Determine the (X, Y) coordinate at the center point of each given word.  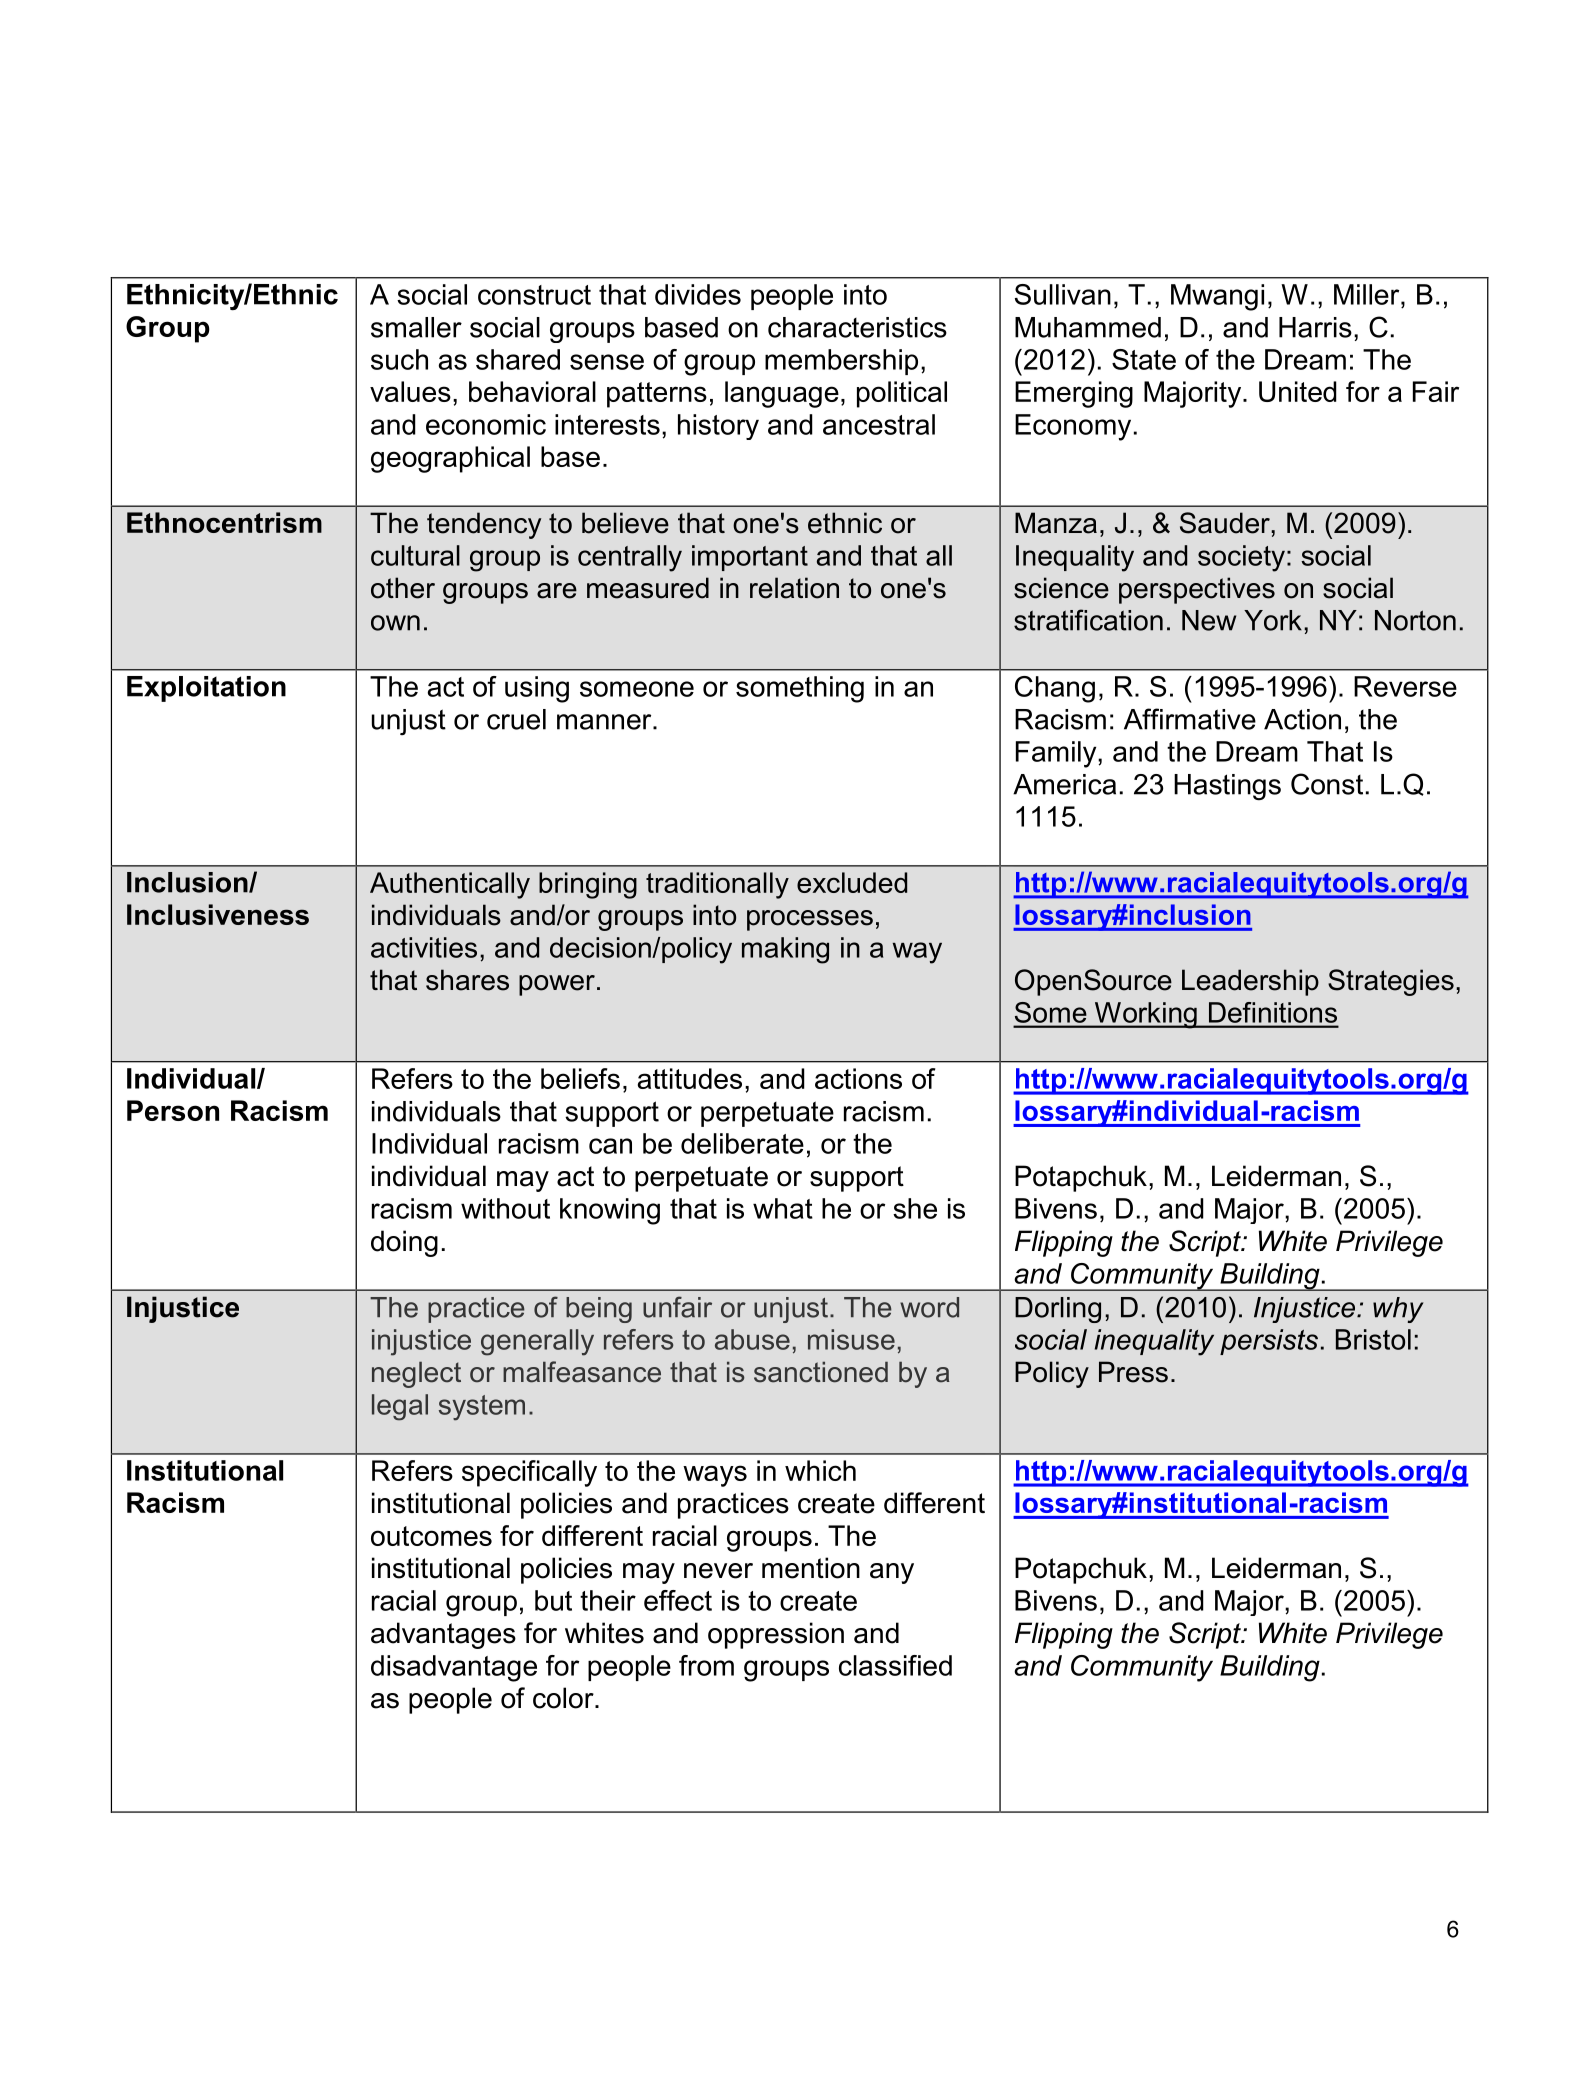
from (706, 1665)
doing (404, 1243)
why (1398, 1310)
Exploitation (206, 689)
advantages (443, 1635)
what (783, 1208)
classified (895, 1665)
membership (841, 362)
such (399, 359)
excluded (852, 882)
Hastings (1227, 787)
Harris (1315, 327)
